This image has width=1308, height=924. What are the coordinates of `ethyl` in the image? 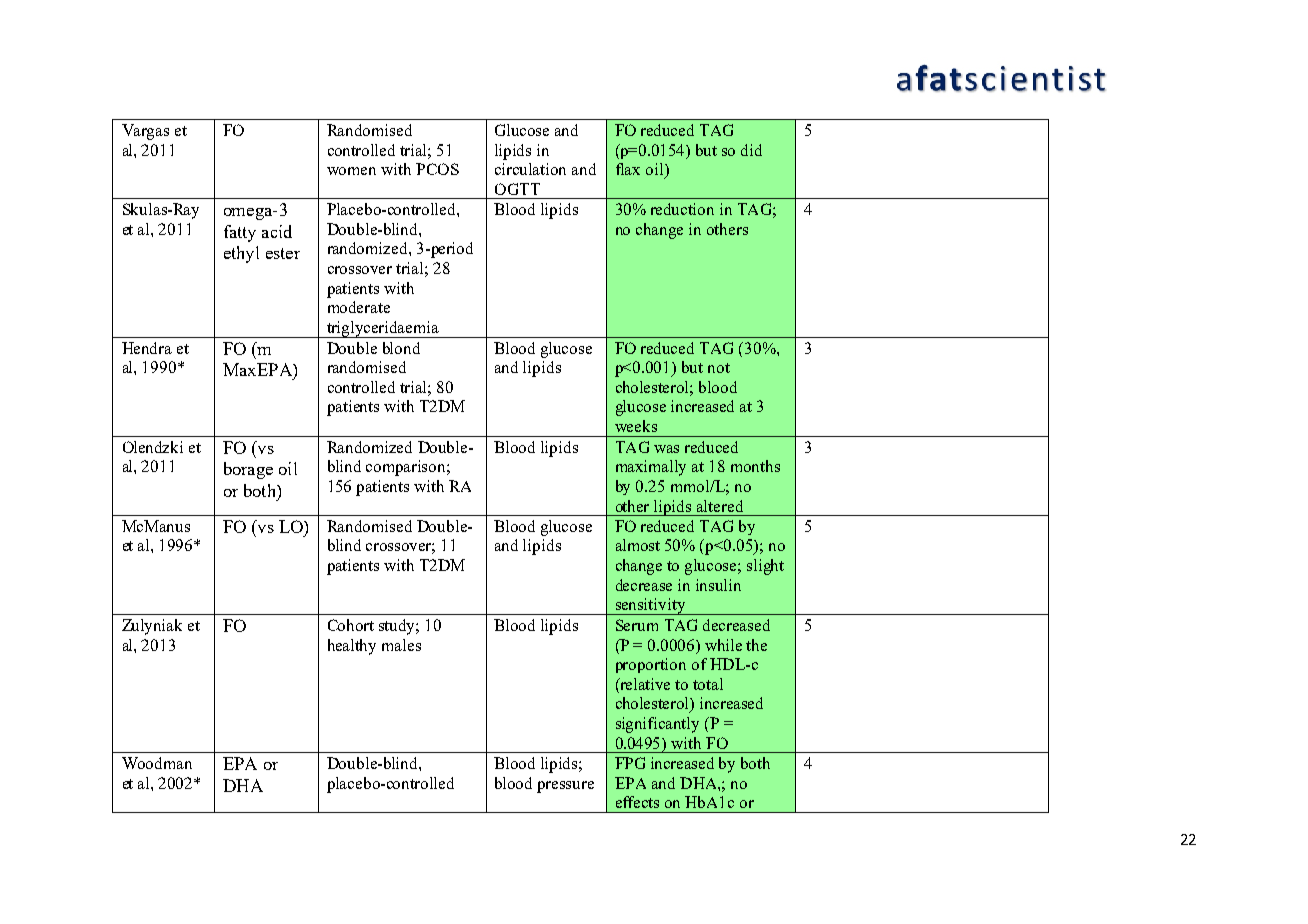 It's located at (241, 254).
